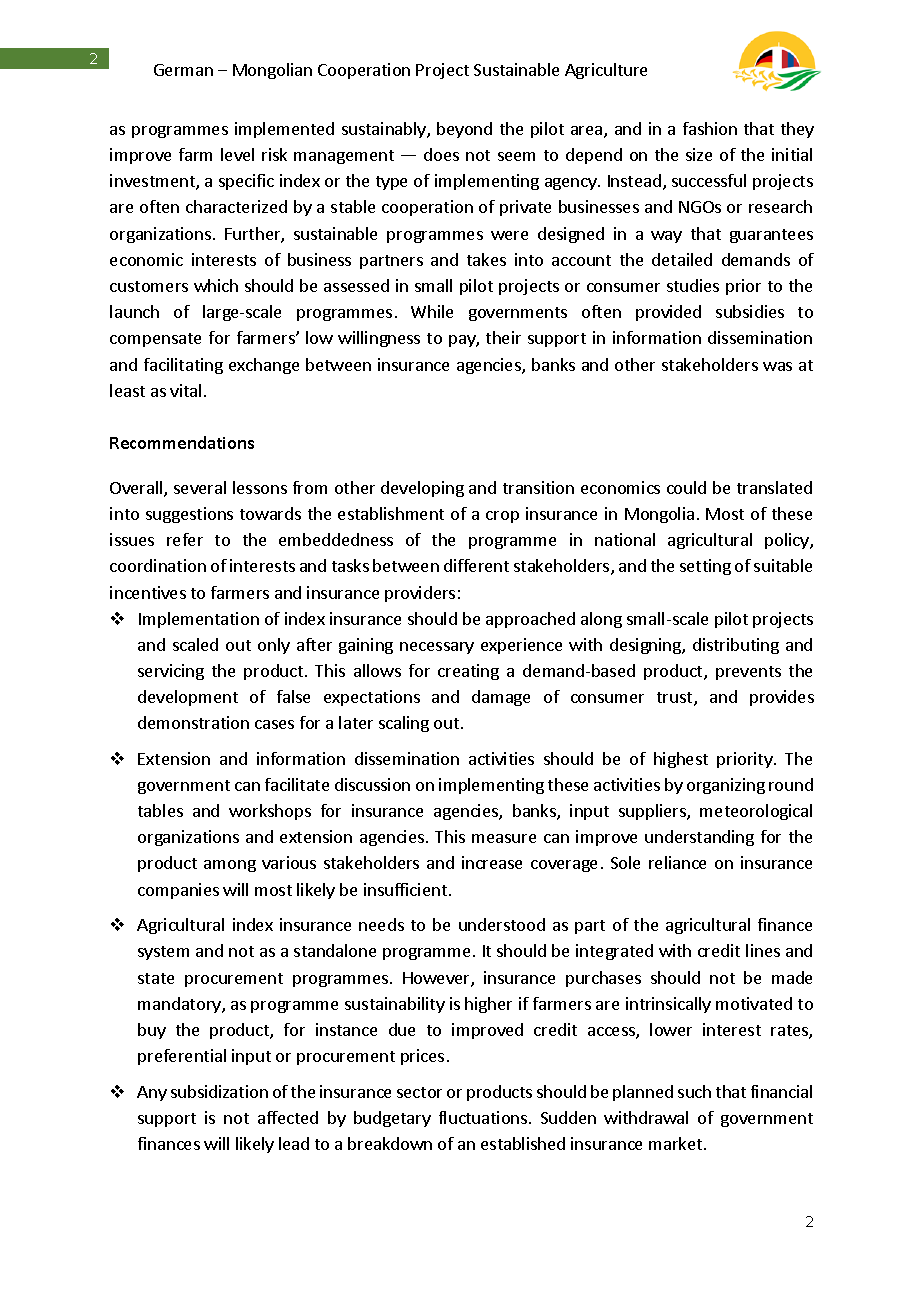 The height and width of the screenshot is (1308, 924). Describe the element at coordinates (230, 866) in the screenshot. I see `among` at that location.
